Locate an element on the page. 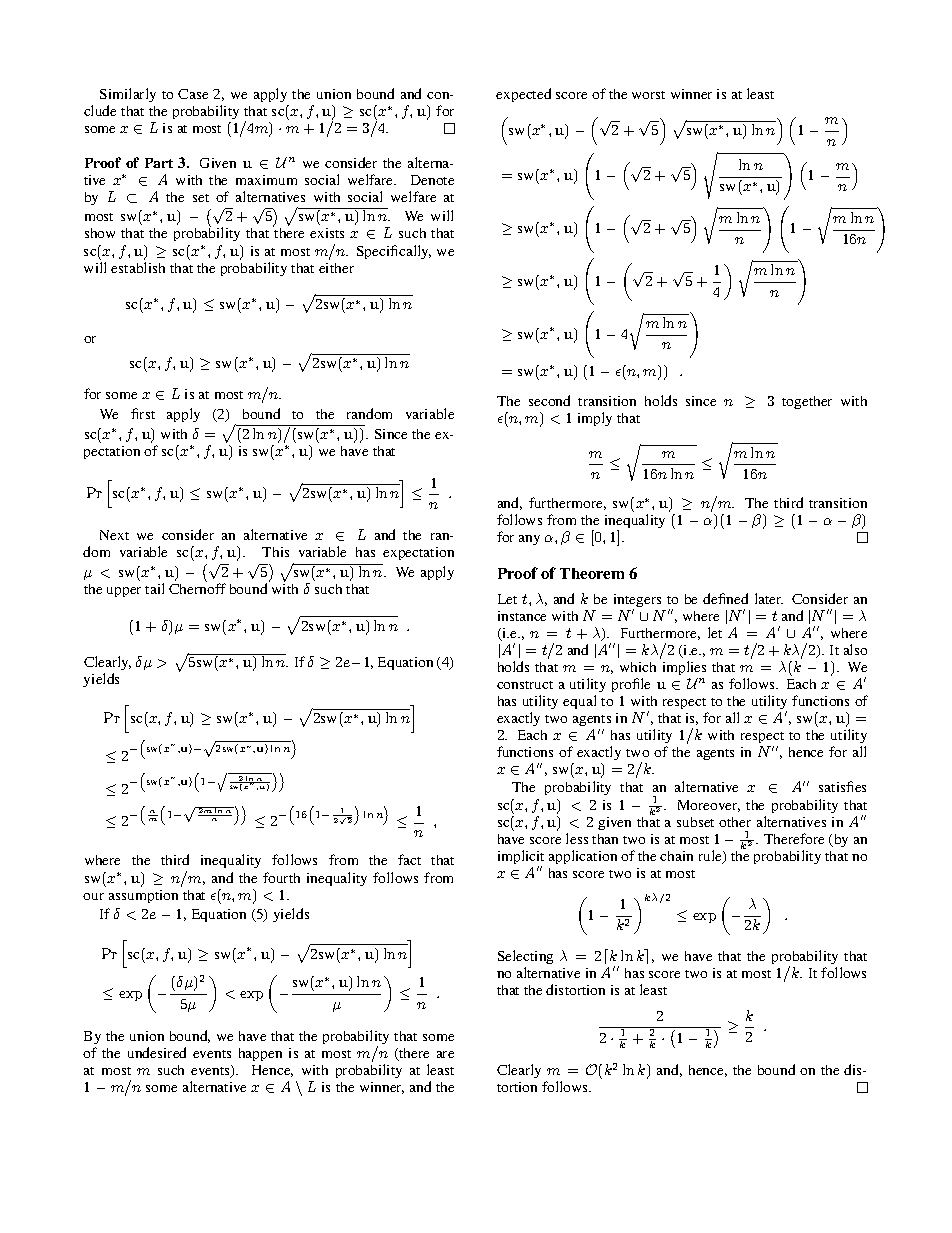 This page has width=952, height=1233. any is located at coordinates (529, 540).
